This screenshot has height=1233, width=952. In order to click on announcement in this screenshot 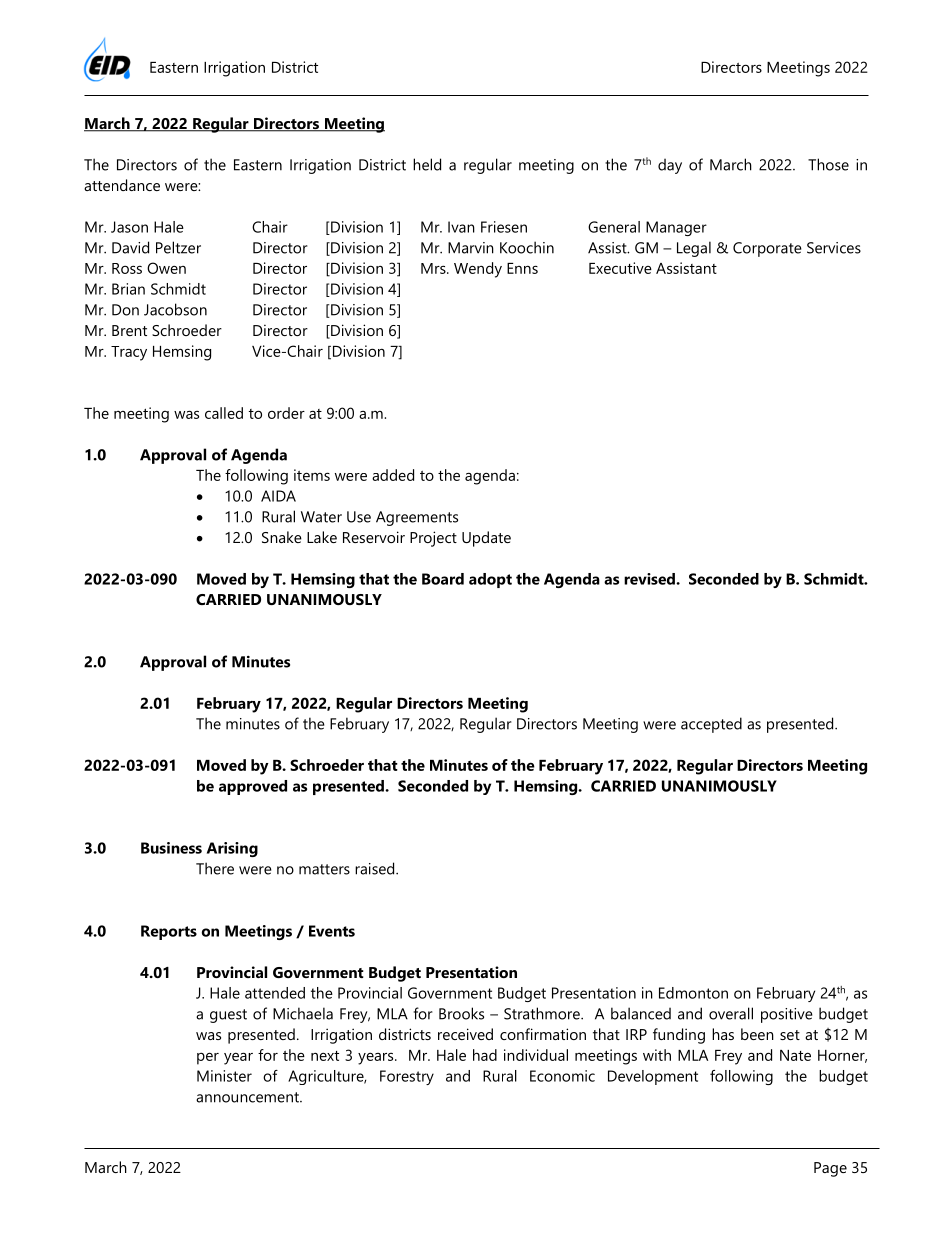, I will do `click(248, 1097)`.
